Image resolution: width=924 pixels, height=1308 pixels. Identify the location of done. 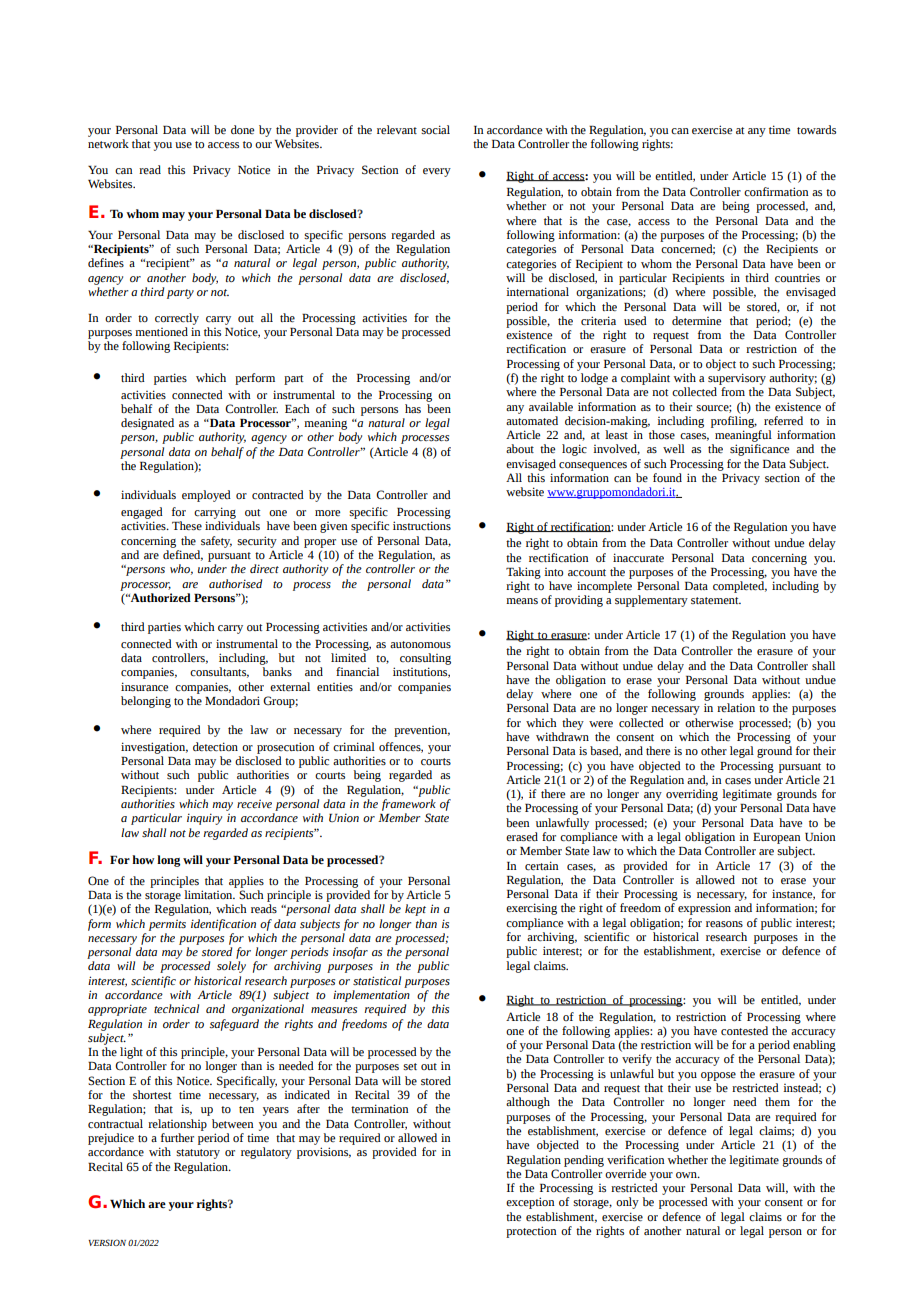
(242, 129).
